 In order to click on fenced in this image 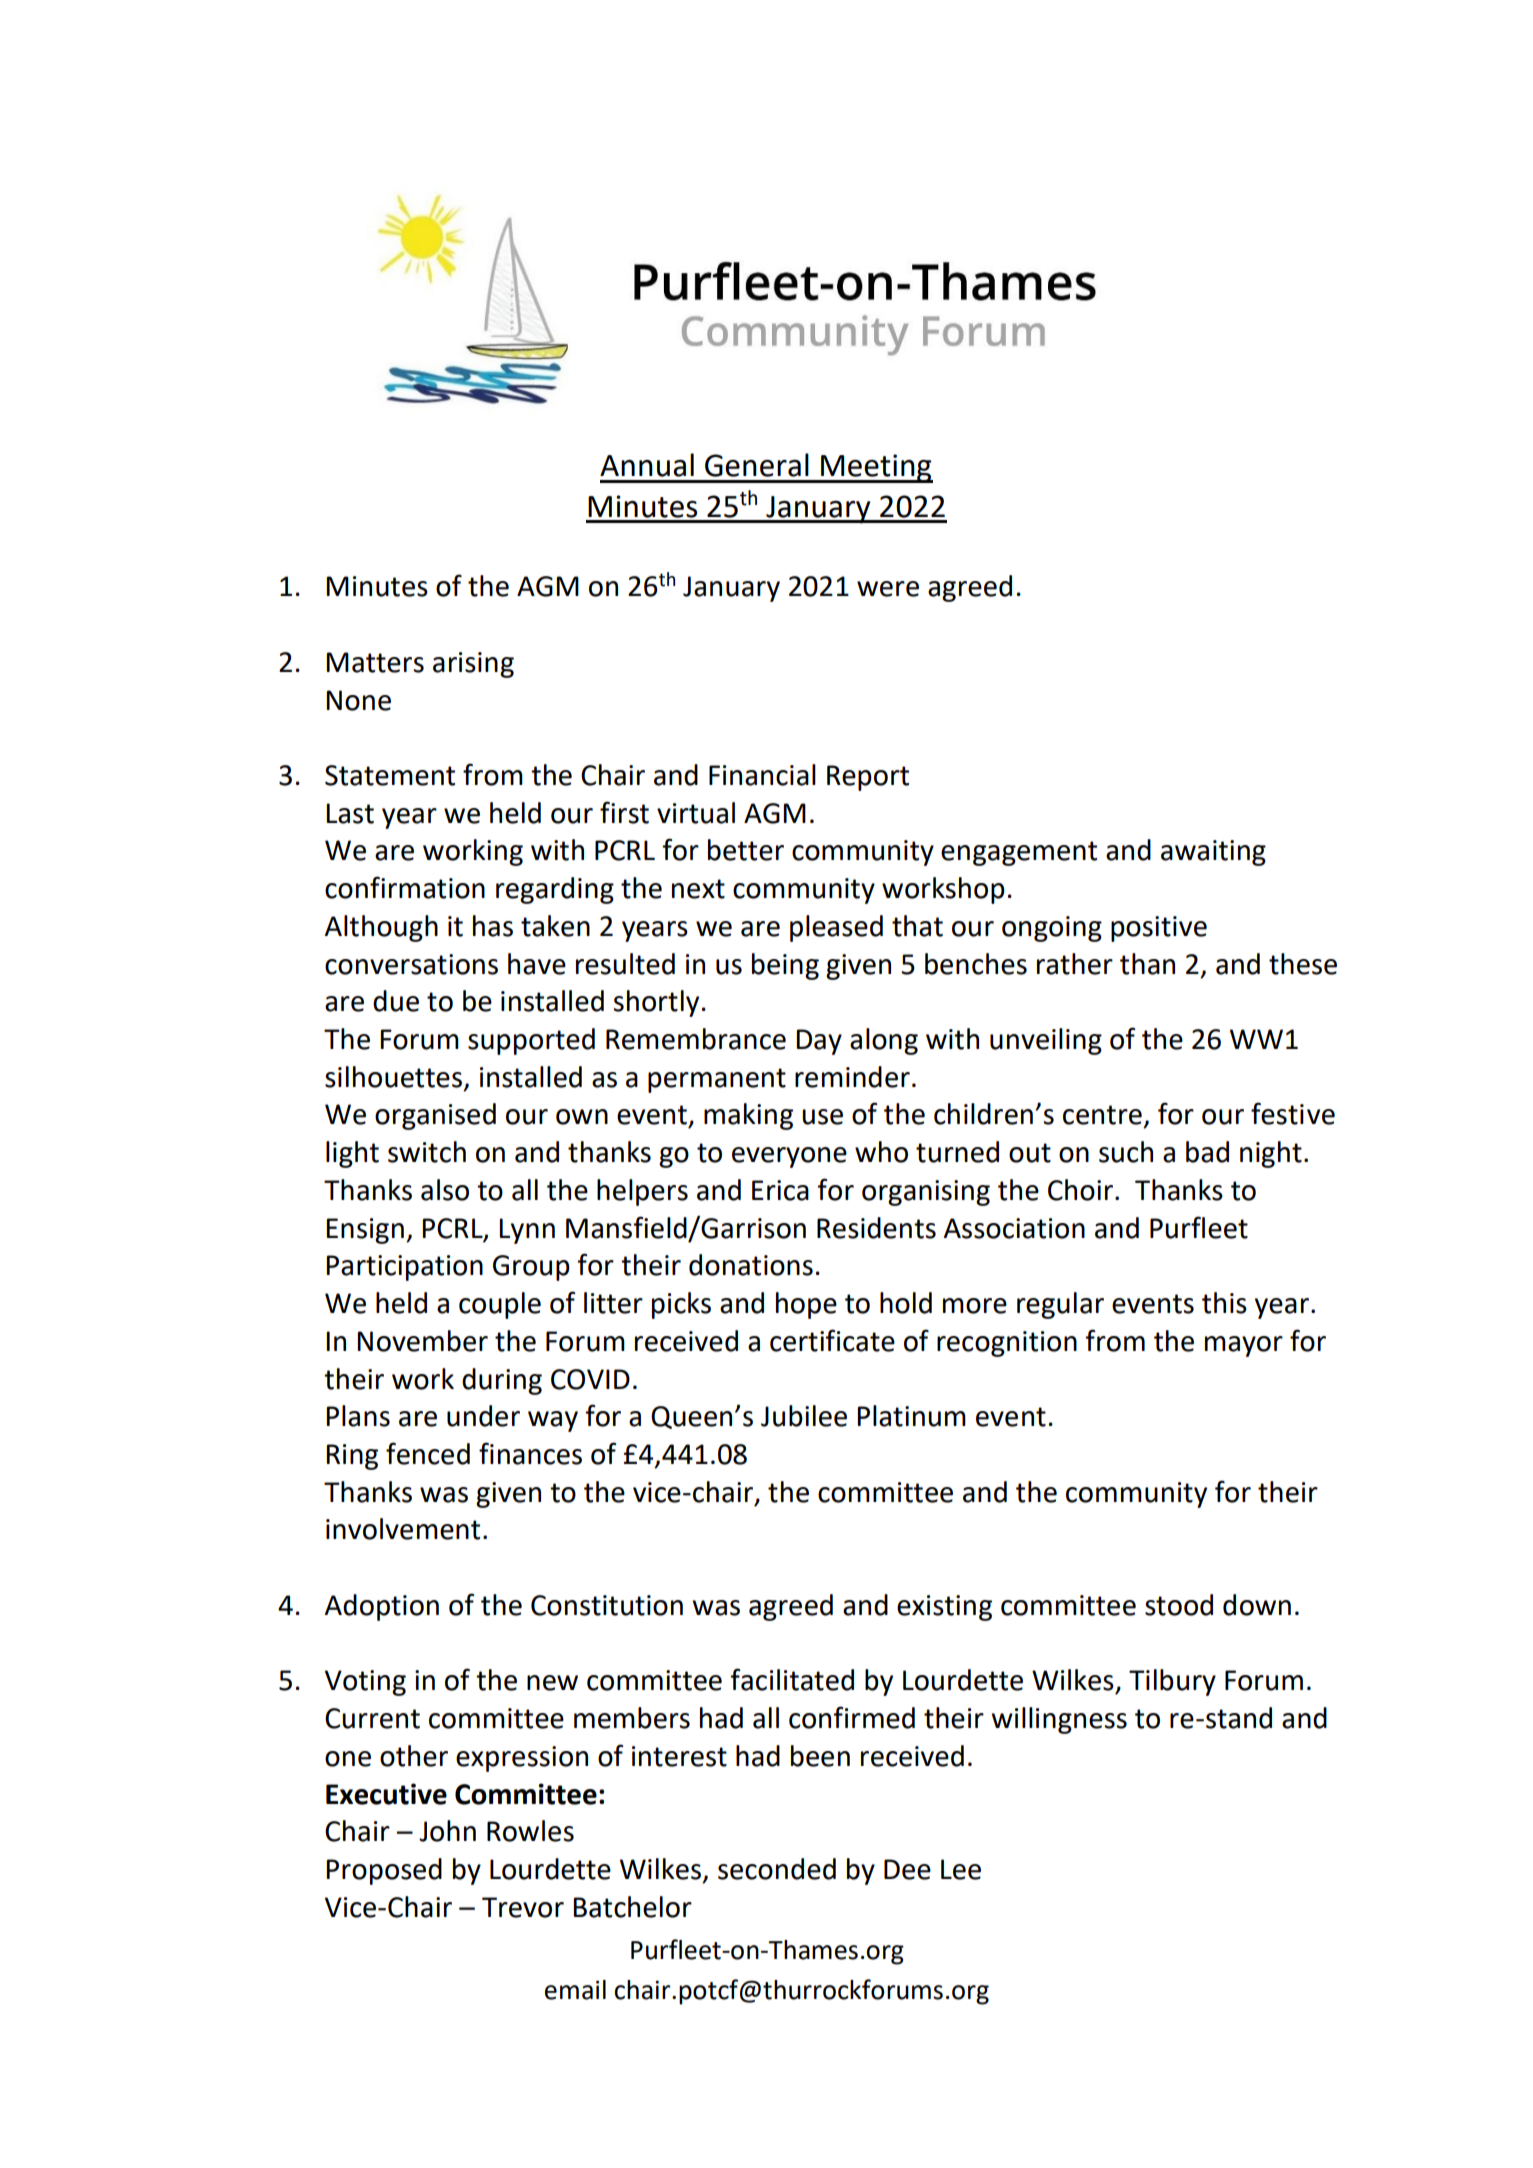, I will do `click(428, 1453)`.
